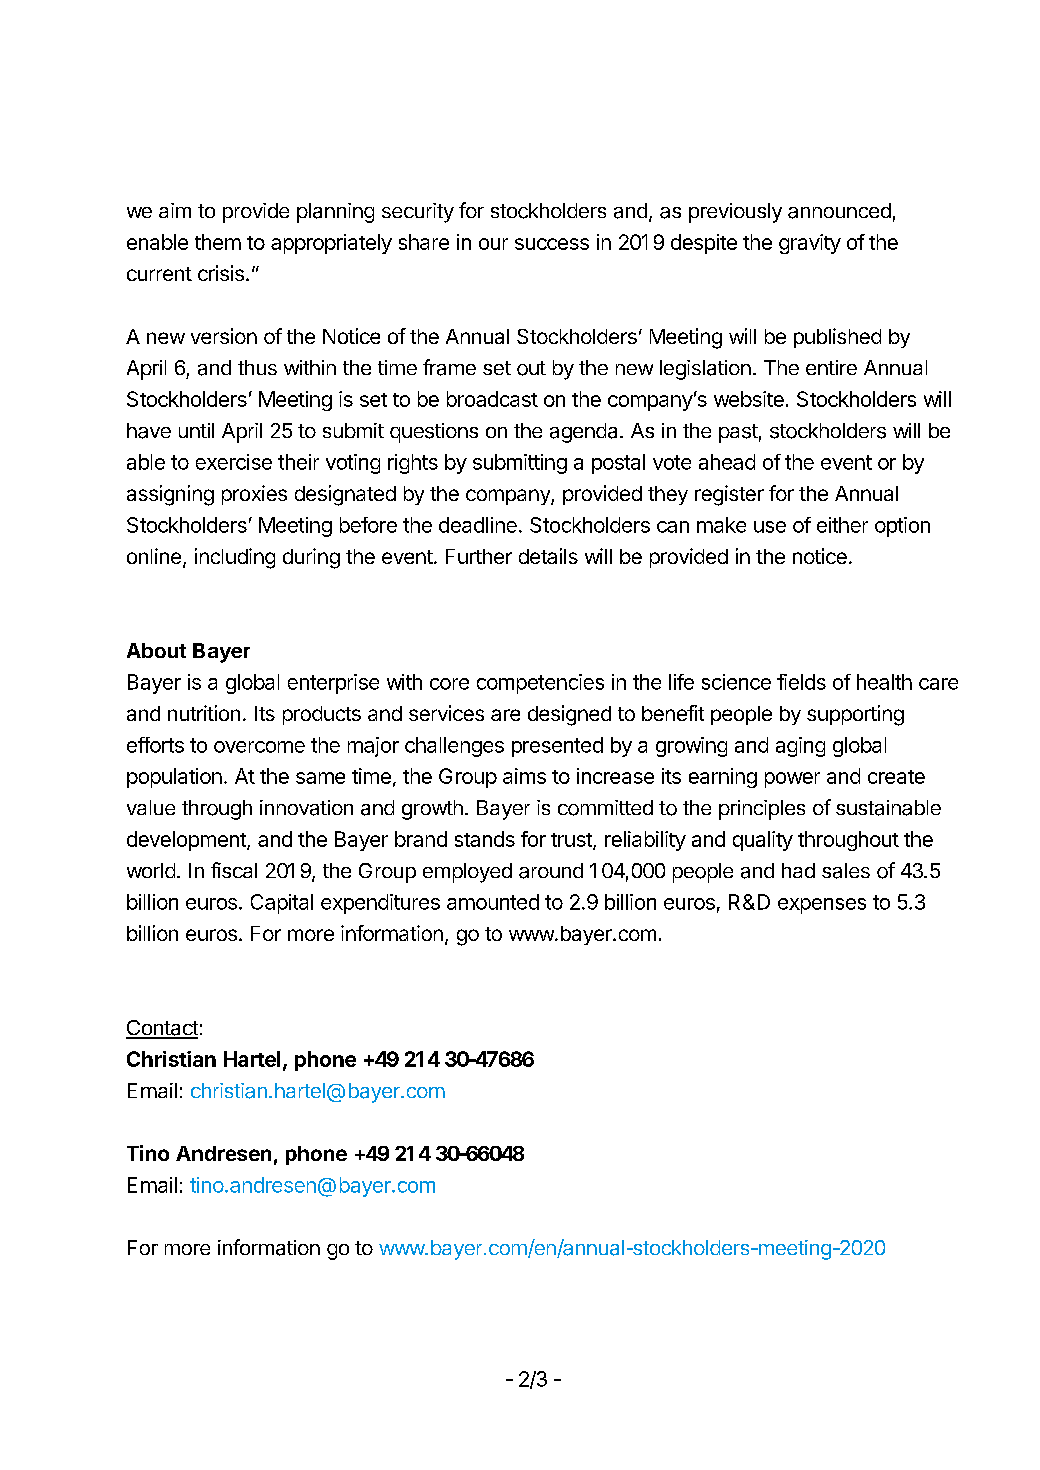 Image resolution: width=1040 pixels, height=1470 pixels. What do you see at coordinates (162, 1029) in the screenshot?
I see `Contact` at bounding box center [162, 1029].
